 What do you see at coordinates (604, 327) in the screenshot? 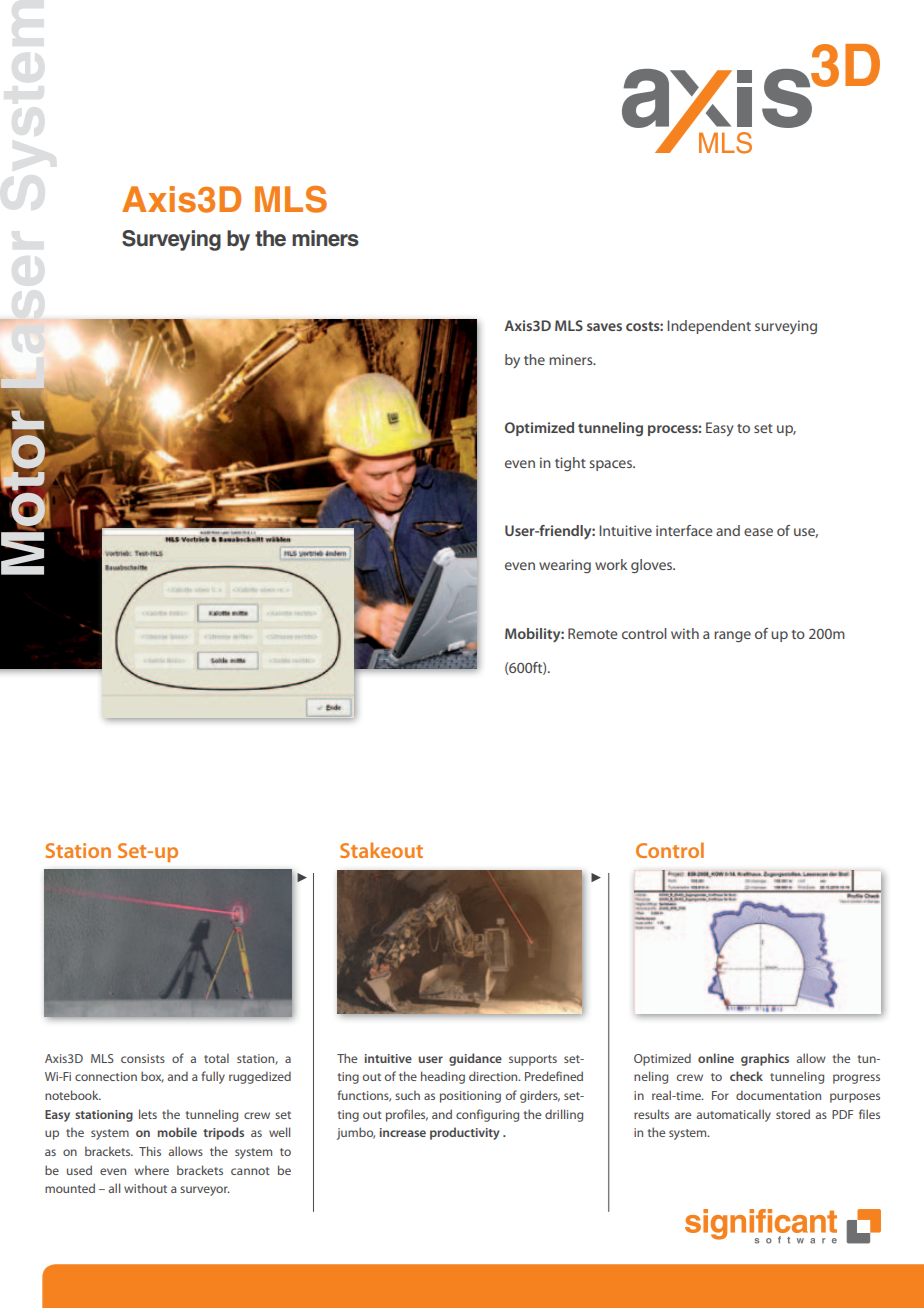
I see `saves` at bounding box center [604, 327].
